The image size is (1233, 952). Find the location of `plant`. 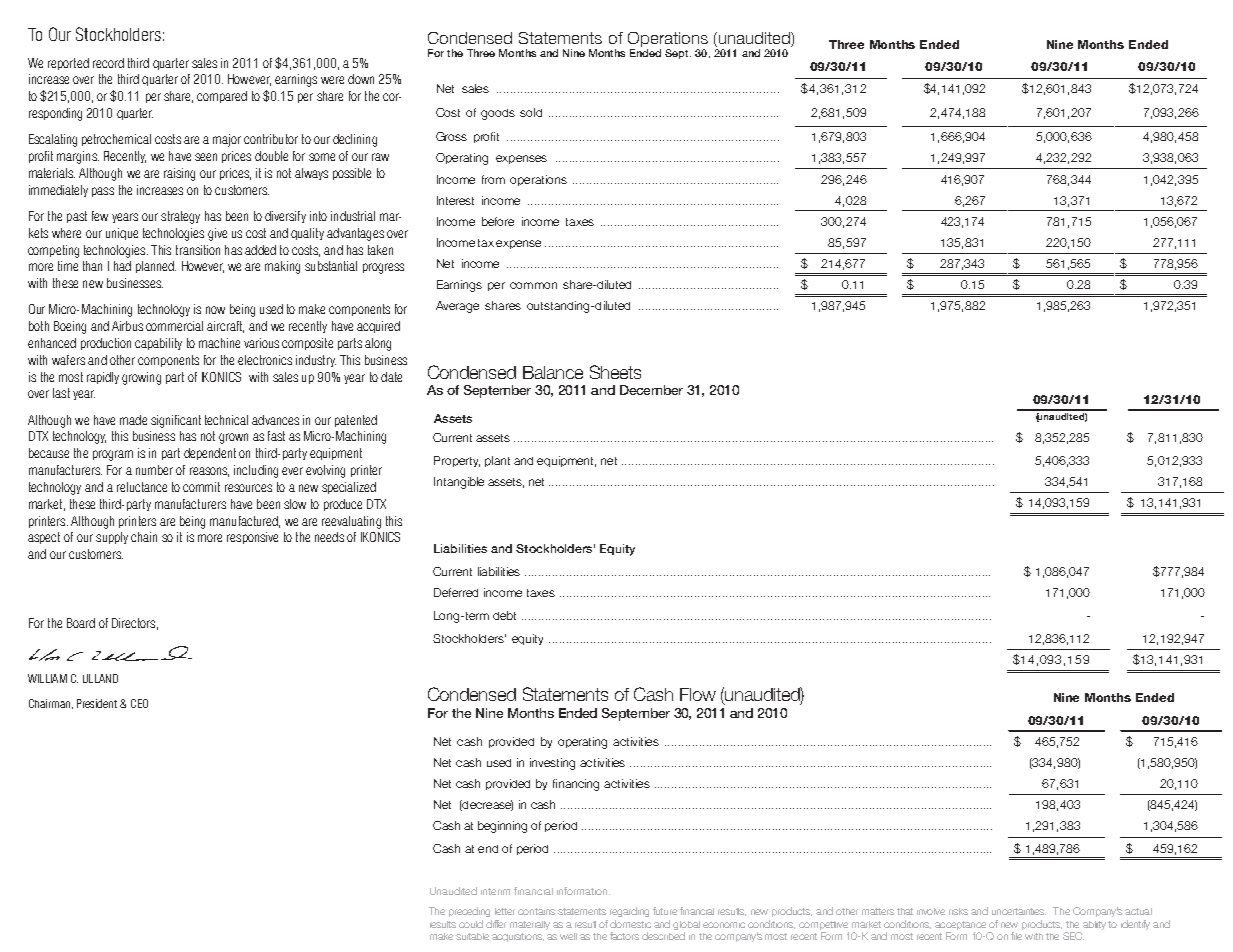

plant is located at coordinates (497, 461).
